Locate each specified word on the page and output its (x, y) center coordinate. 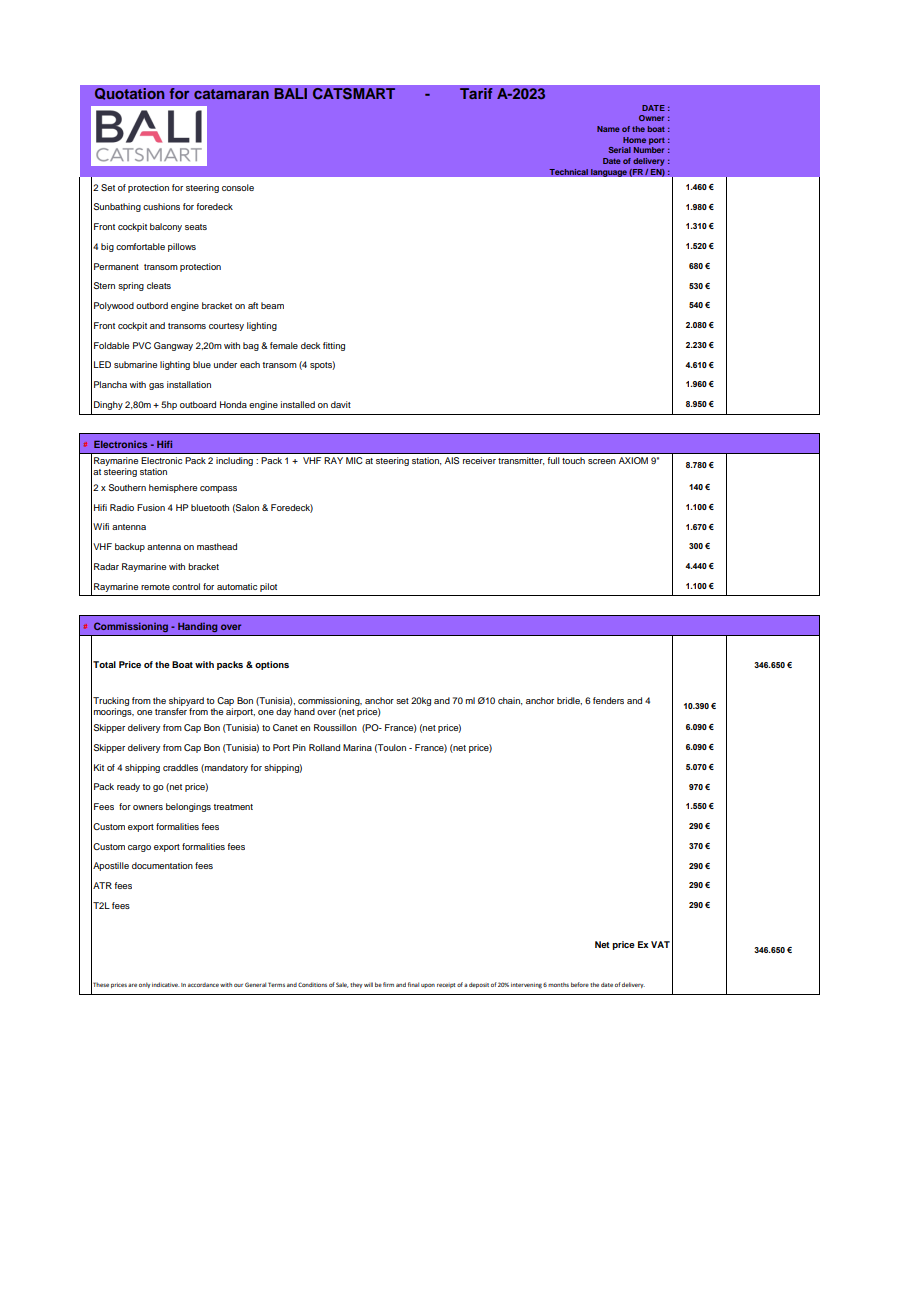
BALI (290, 93)
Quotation (129, 94)
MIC (354, 460)
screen (602, 461)
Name (608, 129)
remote (155, 587)
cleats (159, 285)
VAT (660, 944)
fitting (334, 346)
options (272, 665)
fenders (608, 700)
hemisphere (173, 488)
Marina (357, 747)
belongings (188, 807)
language (608, 173)
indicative (165, 984)
